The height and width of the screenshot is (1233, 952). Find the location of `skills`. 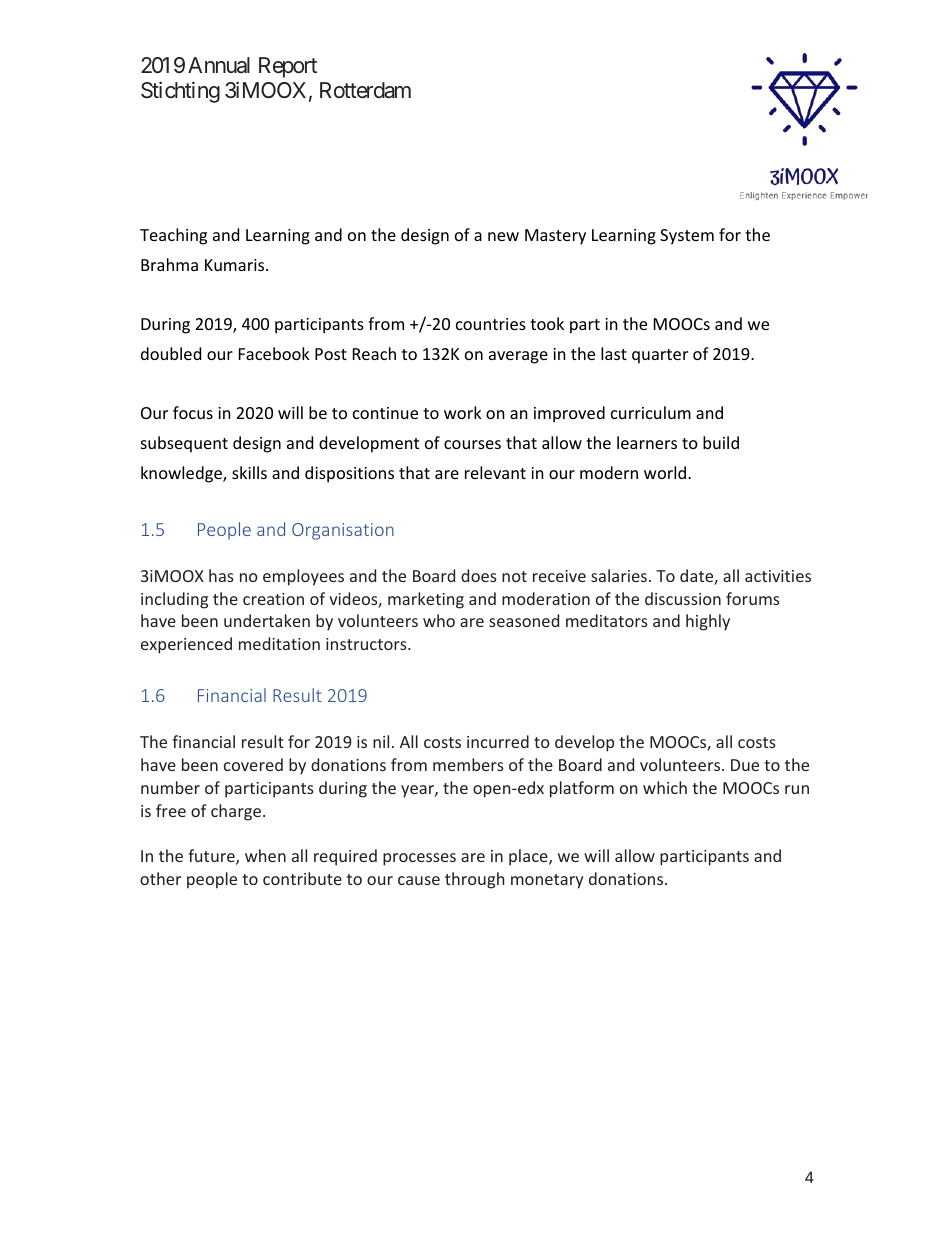

skills is located at coordinates (249, 472).
